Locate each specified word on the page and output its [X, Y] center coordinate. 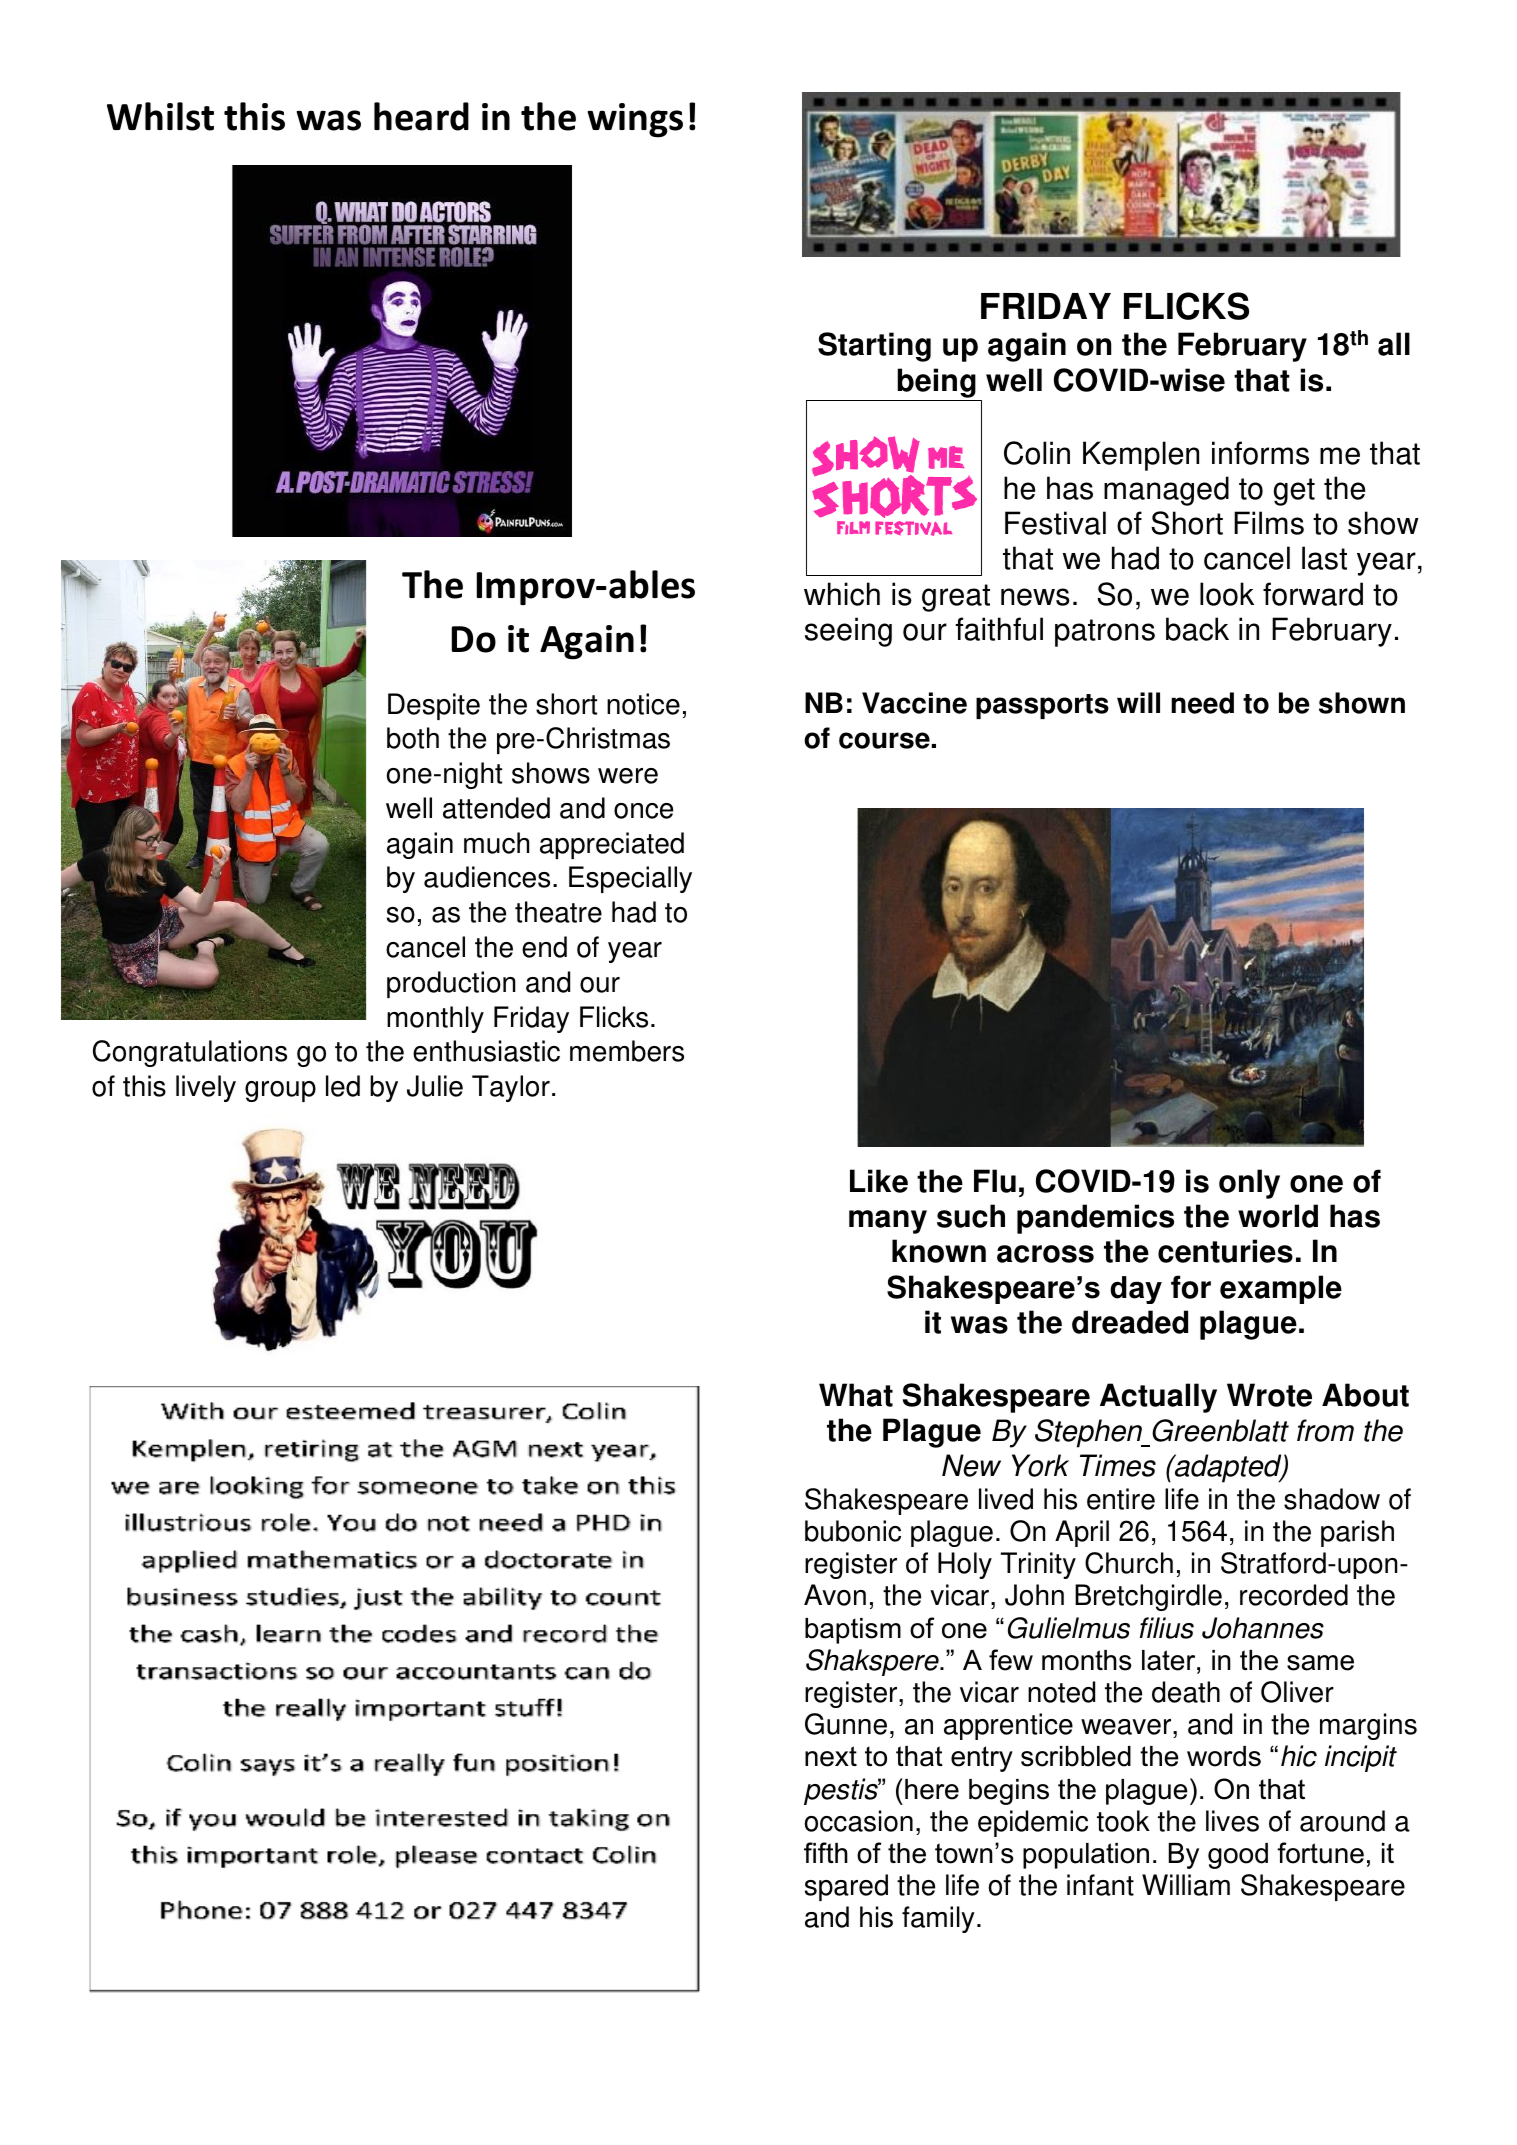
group [280, 1091]
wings [635, 120]
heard [421, 116]
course [884, 740]
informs [1260, 453]
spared [846, 1887]
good [1238, 1856]
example [1281, 1289]
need [1202, 703]
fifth [826, 1852]
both [413, 738]
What [856, 1395]
